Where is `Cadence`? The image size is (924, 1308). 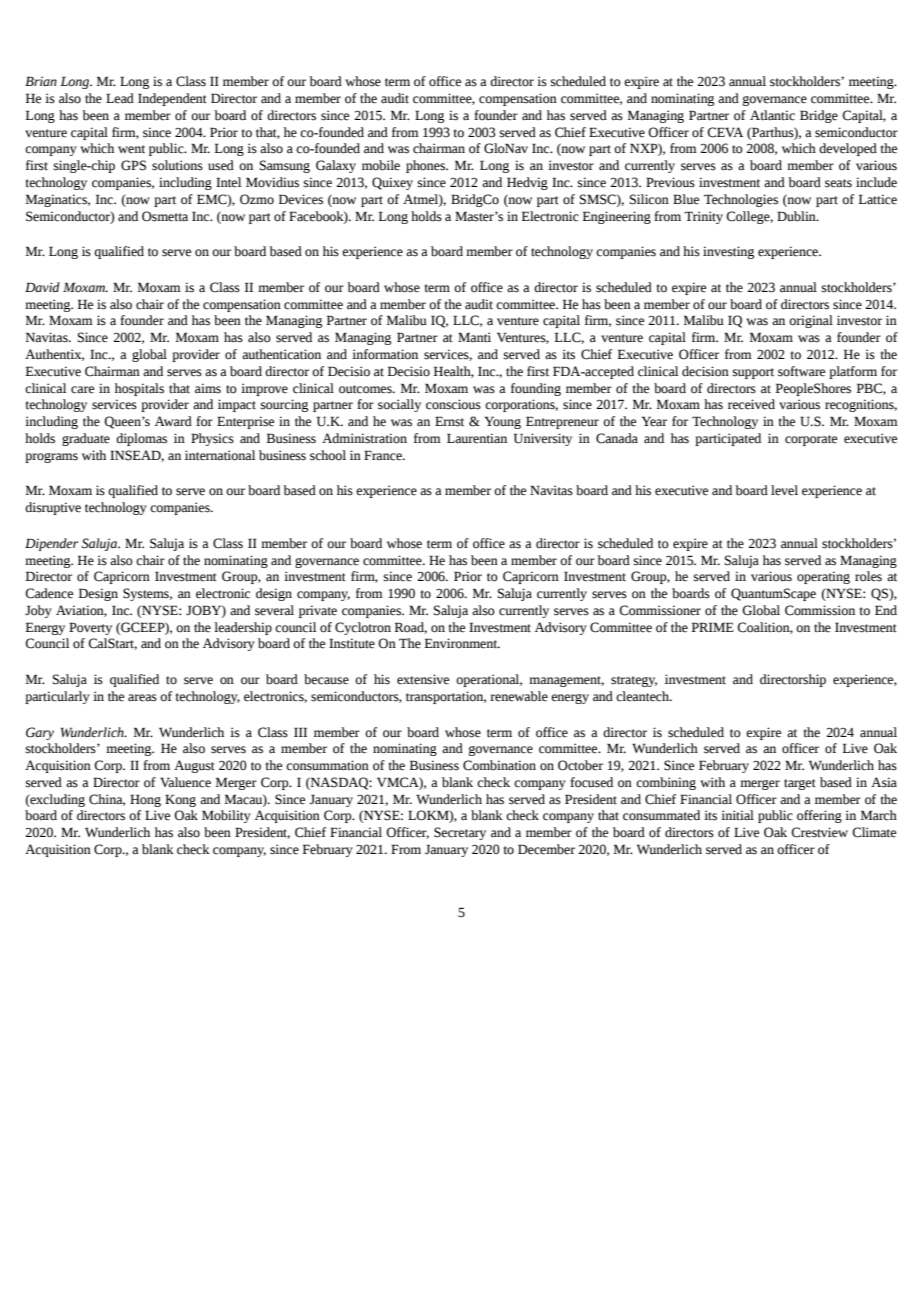
Cadence is located at coordinates (49, 593).
